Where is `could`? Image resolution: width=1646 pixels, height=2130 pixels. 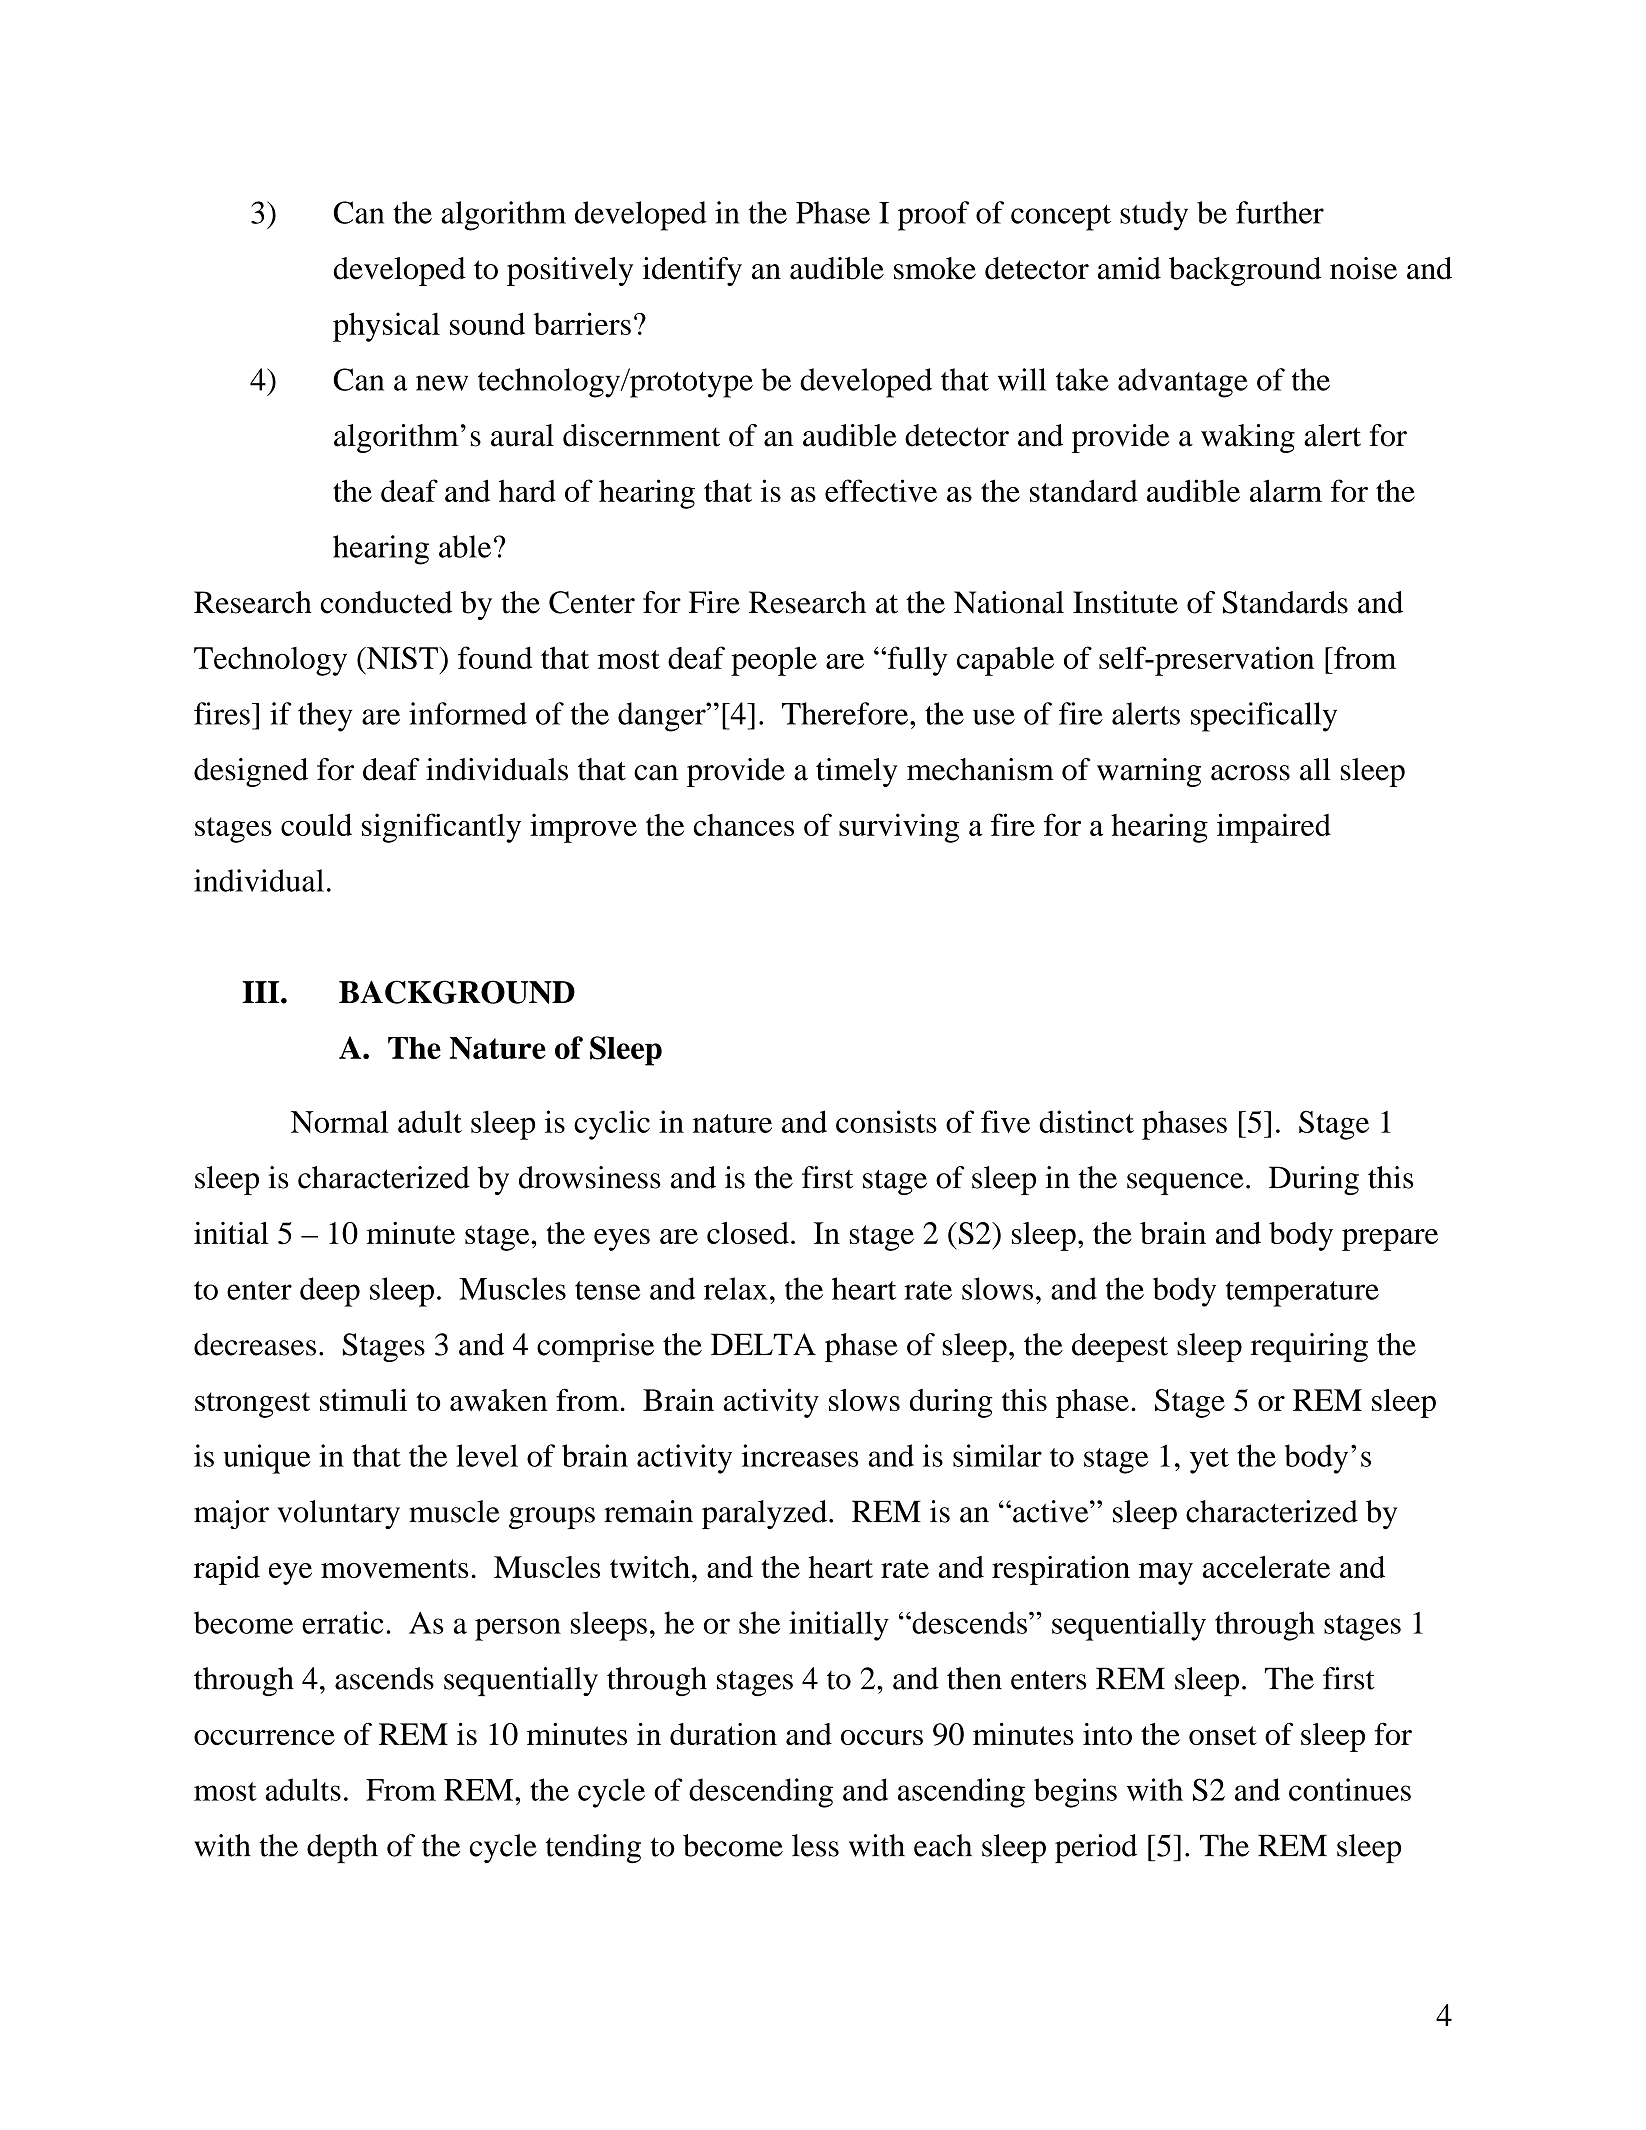
could is located at coordinates (316, 824).
